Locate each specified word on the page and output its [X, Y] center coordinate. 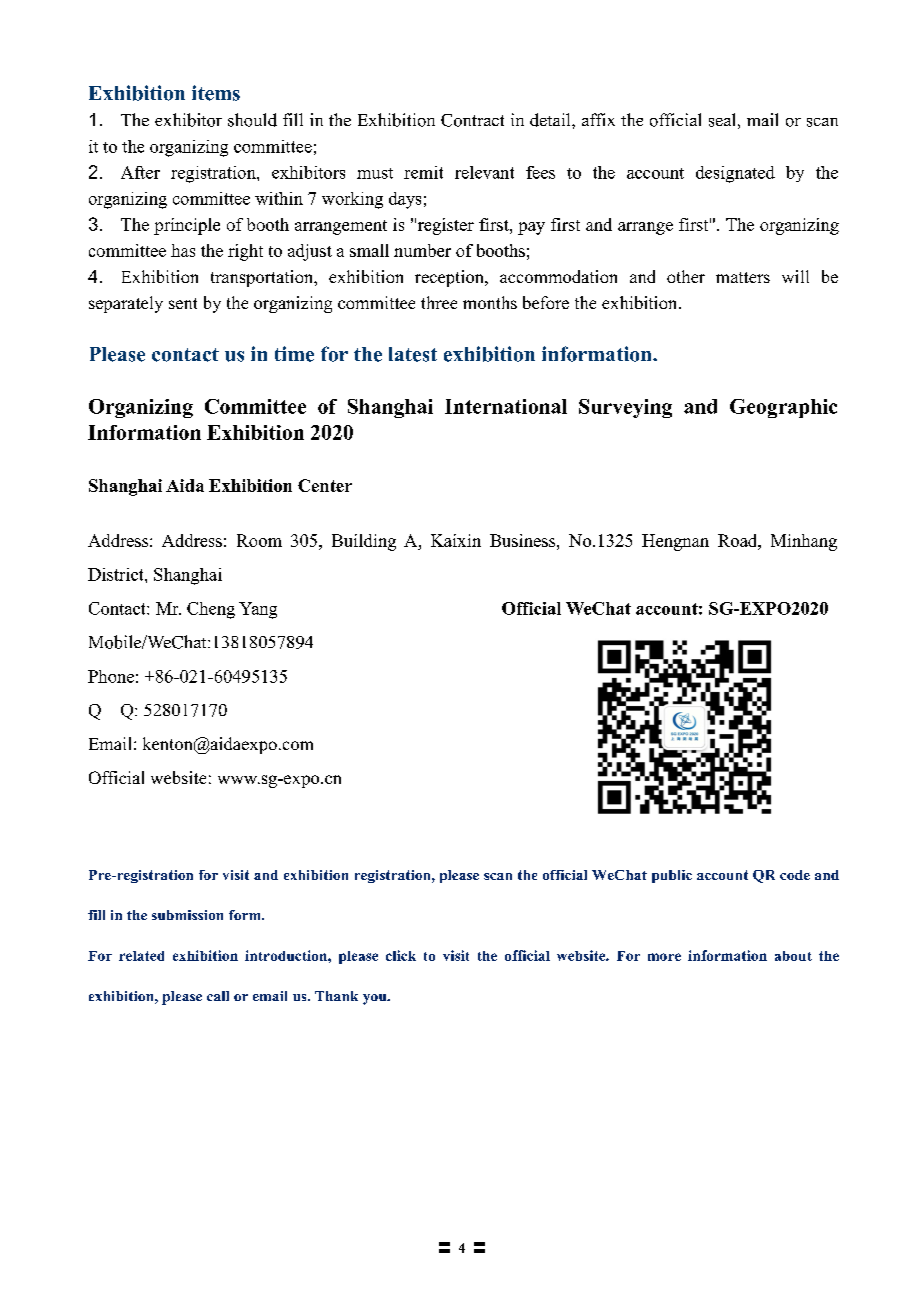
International [506, 406]
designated [735, 174]
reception [450, 278]
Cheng [211, 610]
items [216, 93]
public [672, 876]
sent [183, 303]
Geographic [783, 408]
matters [743, 277]
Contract [472, 120]
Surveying [625, 408]
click [401, 955]
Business [524, 540]
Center [325, 485]
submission [187, 915]
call [218, 996]
